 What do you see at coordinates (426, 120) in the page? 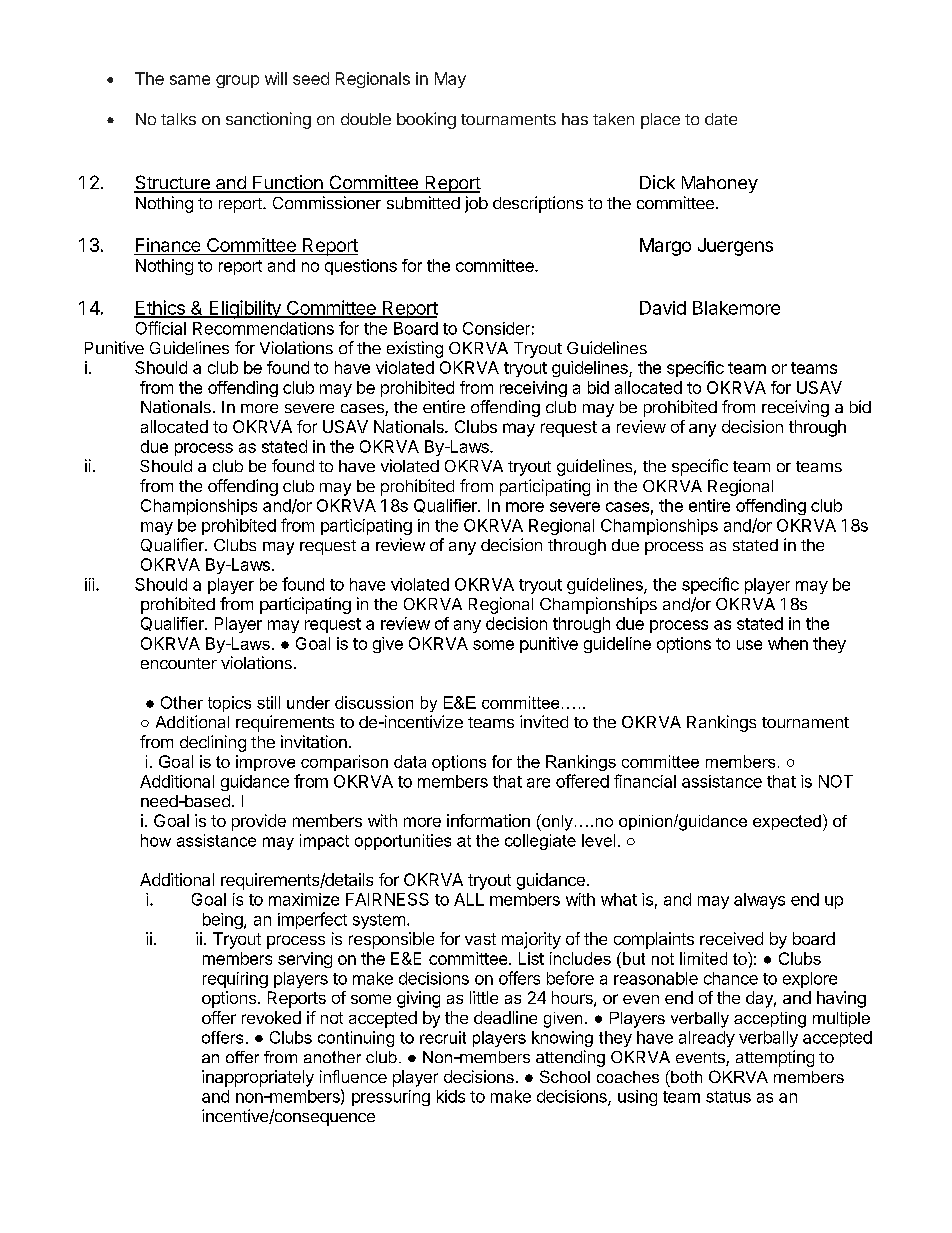
I see `booking` at bounding box center [426, 120].
